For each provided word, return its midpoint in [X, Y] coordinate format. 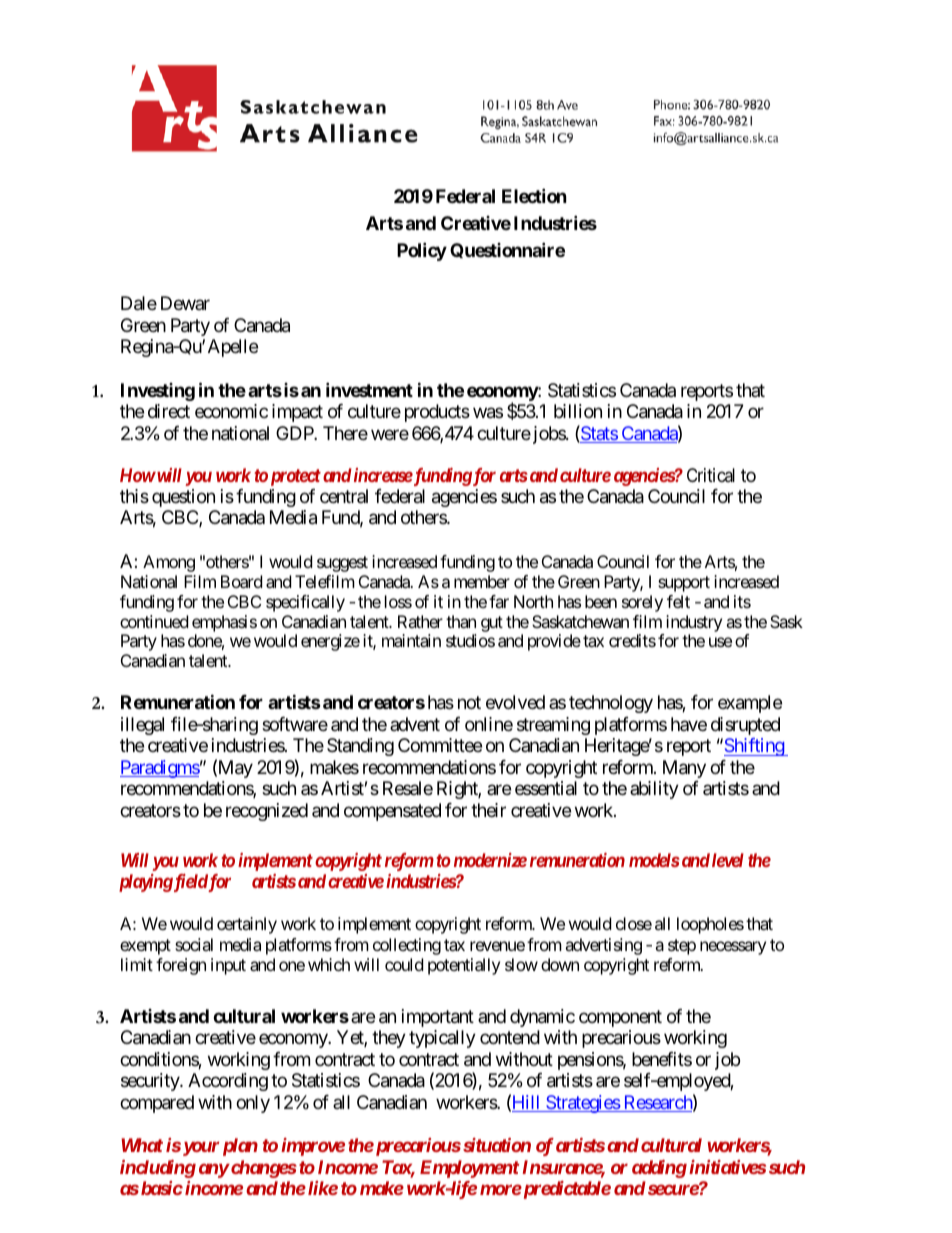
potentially [464, 966]
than [461, 621]
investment [369, 389]
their [488, 810]
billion [578, 411]
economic [231, 411]
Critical [711, 475]
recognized [267, 812]
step [682, 947]
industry [694, 623]
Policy [422, 251]
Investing [158, 392]
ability [654, 790]
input [228, 966]
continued [154, 621]
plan [240, 1147]
